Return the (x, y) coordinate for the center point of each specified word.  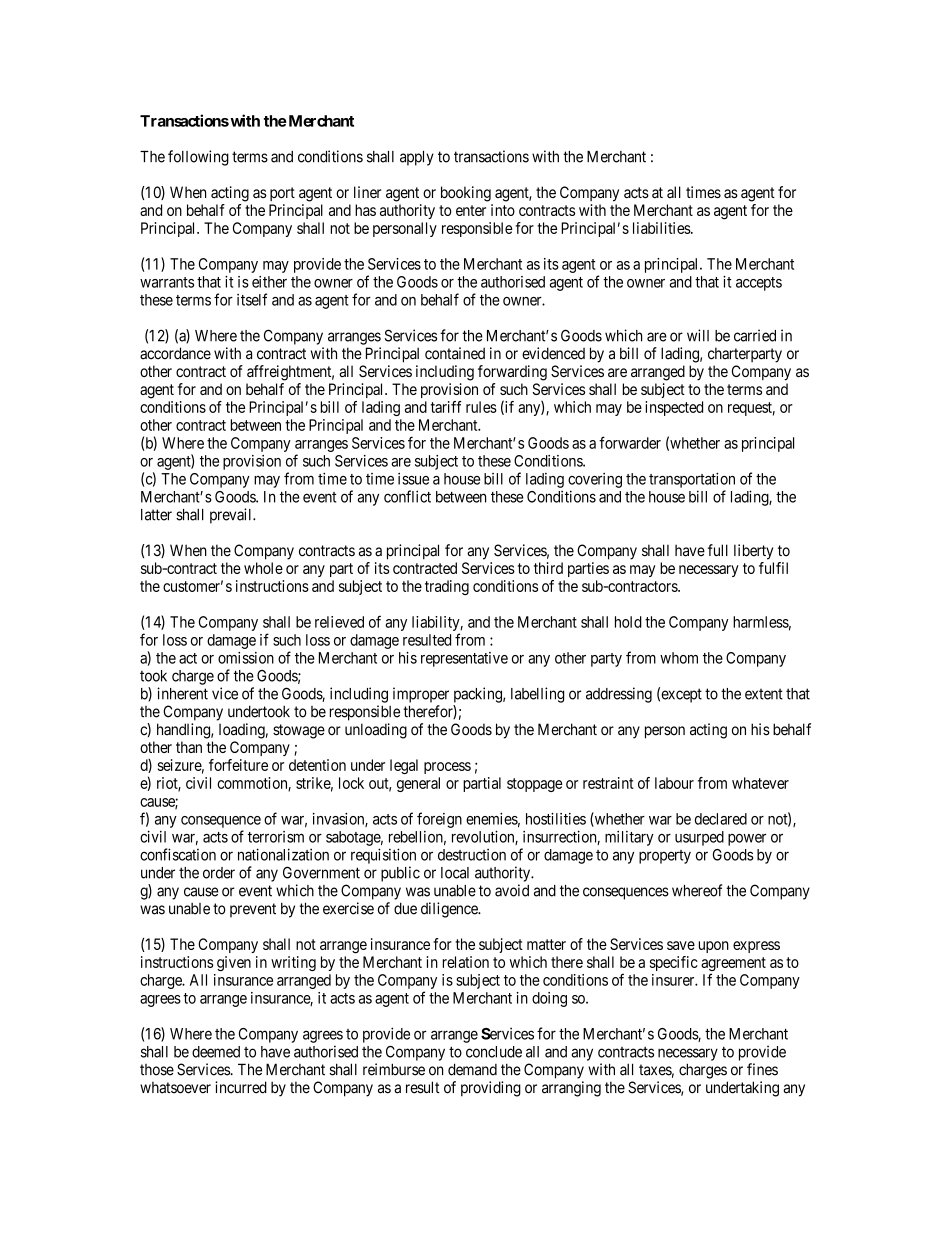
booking (466, 194)
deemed (216, 1052)
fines (762, 1069)
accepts (759, 284)
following (198, 158)
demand (472, 1069)
